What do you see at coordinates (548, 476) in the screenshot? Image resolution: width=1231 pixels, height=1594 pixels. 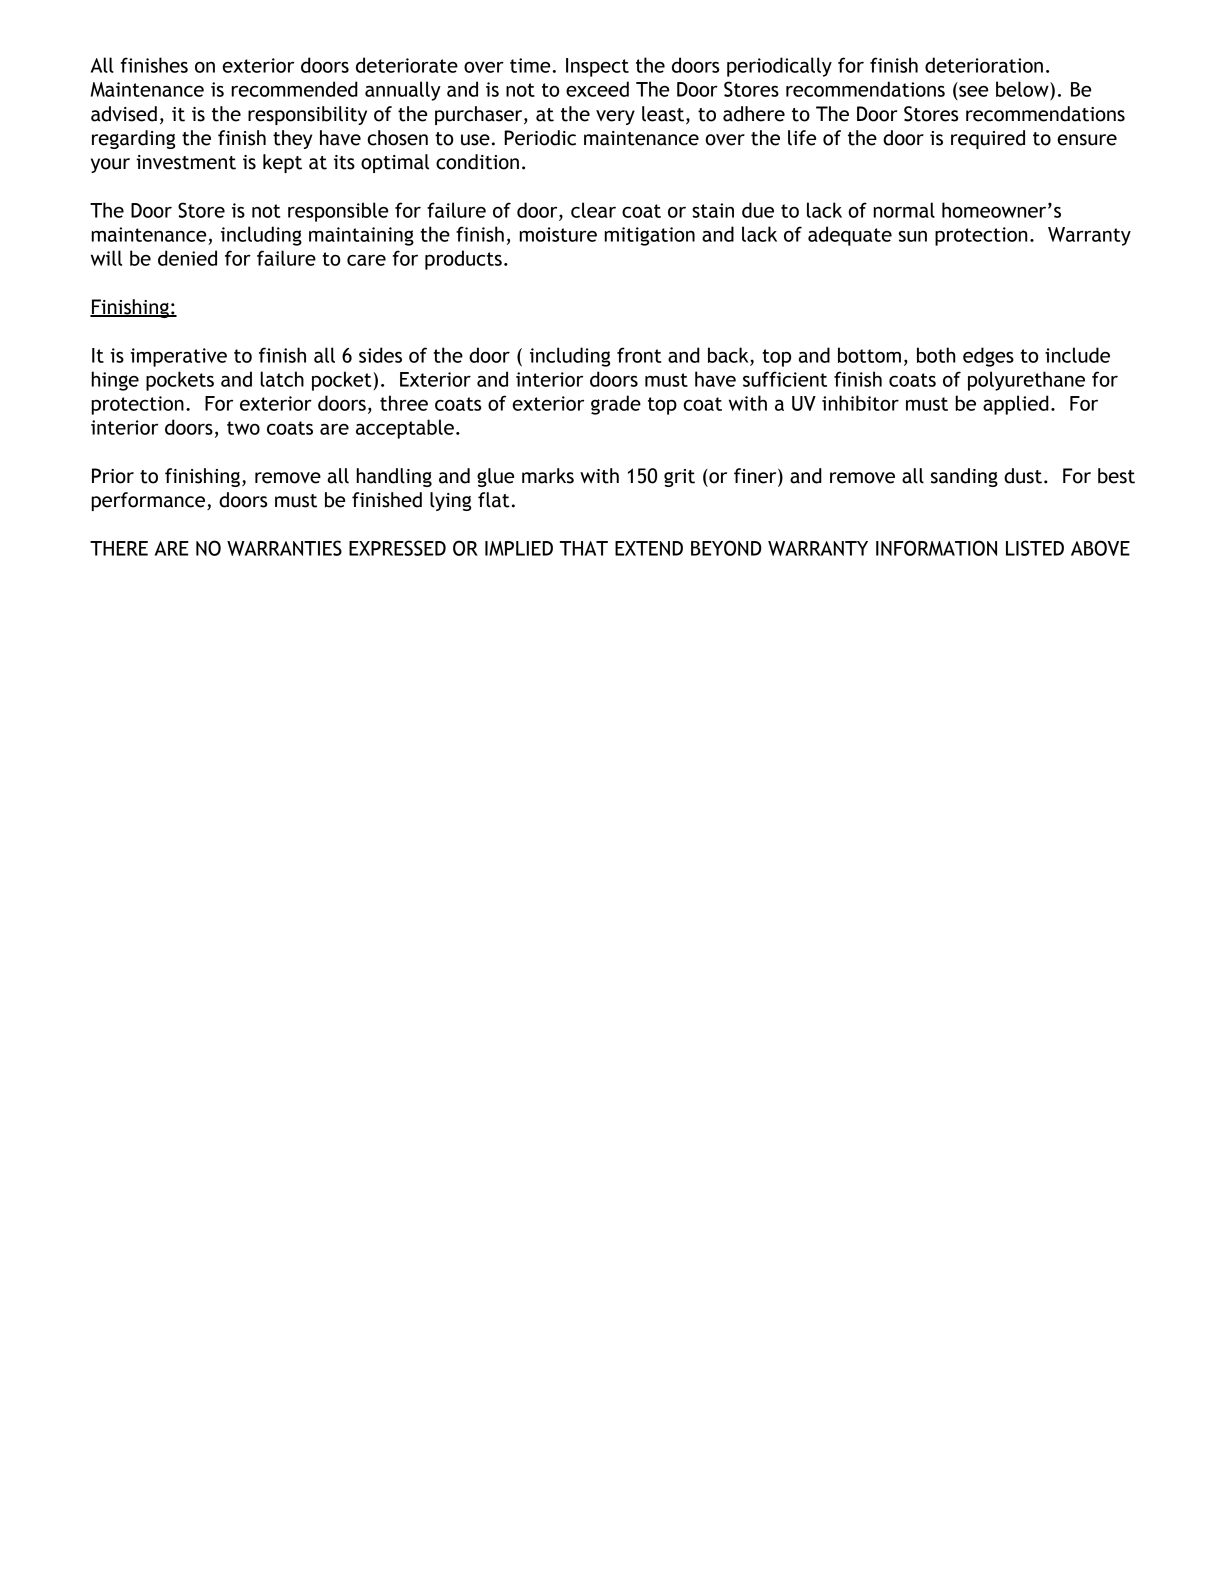 I see `marks` at bounding box center [548, 476].
